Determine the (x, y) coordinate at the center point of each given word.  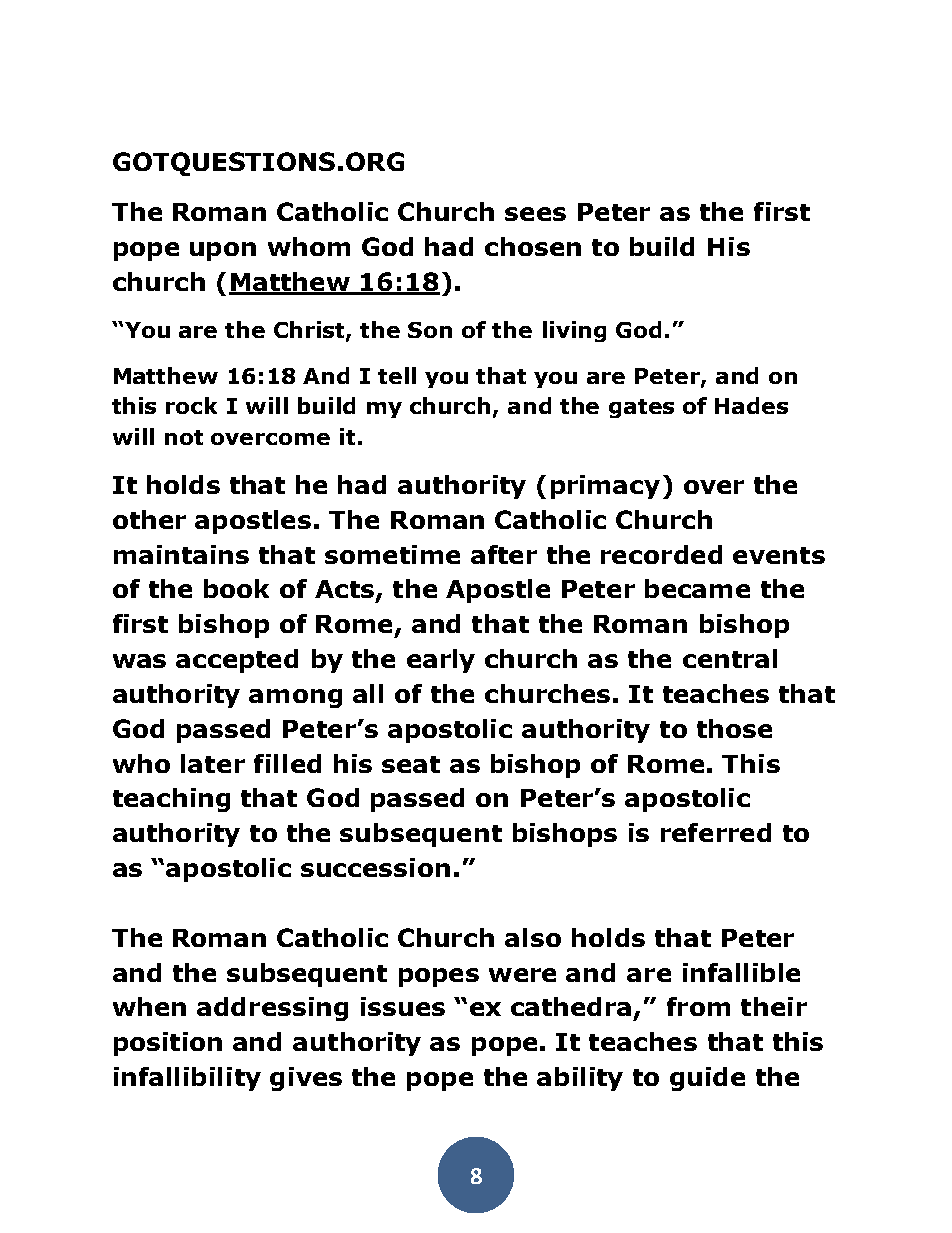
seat (411, 764)
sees (535, 214)
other (149, 519)
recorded (661, 554)
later (213, 763)
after (504, 554)
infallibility (187, 1079)
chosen (533, 246)
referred (716, 832)
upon (223, 251)
